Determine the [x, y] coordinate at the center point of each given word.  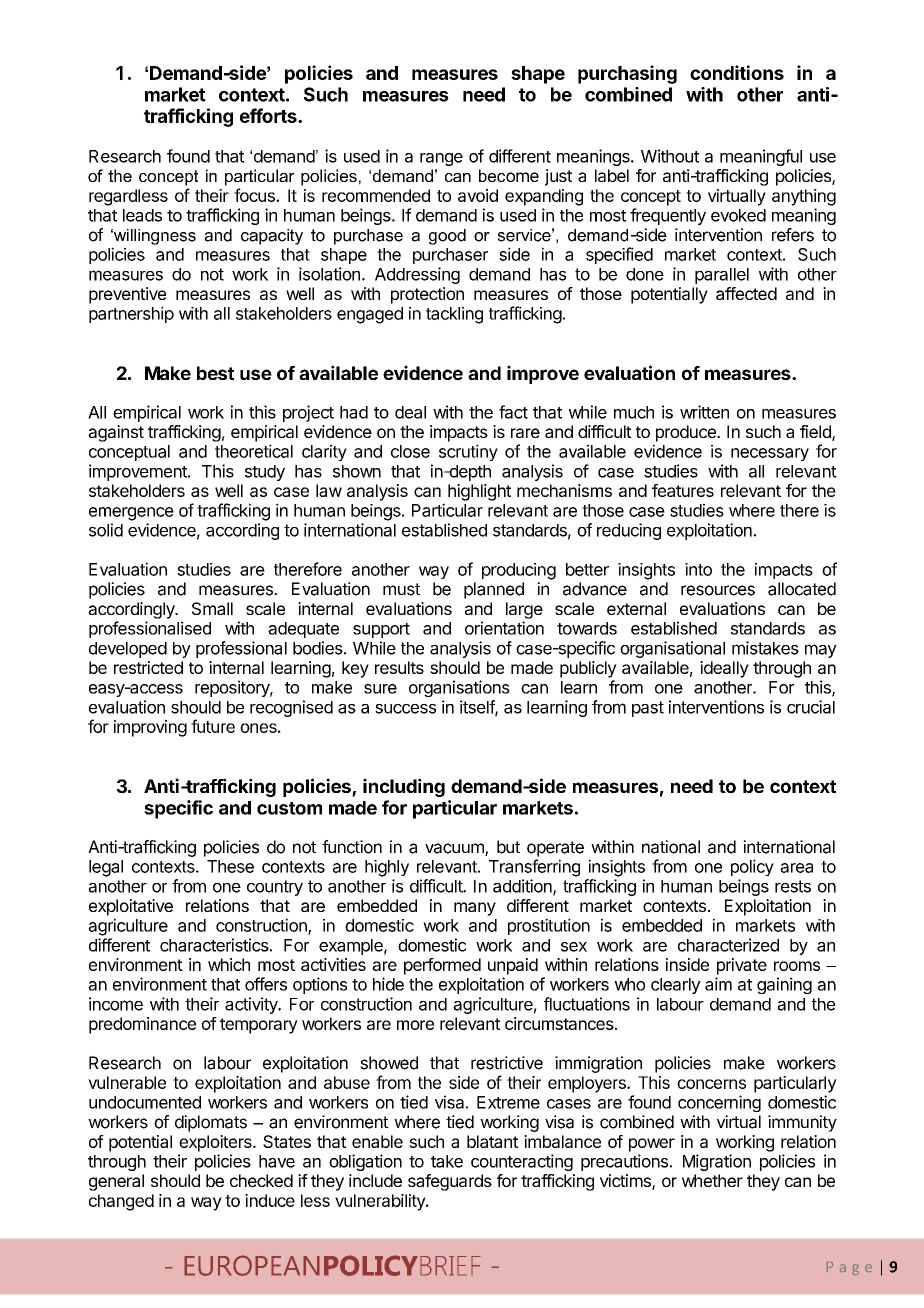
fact [513, 412]
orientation [504, 628]
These [230, 866]
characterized [728, 945]
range [441, 159]
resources [718, 590]
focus [255, 195]
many [475, 909]
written [704, 412]
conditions [737, 72]
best [215, 373]
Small [212, 608]
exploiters [216, 1143]
